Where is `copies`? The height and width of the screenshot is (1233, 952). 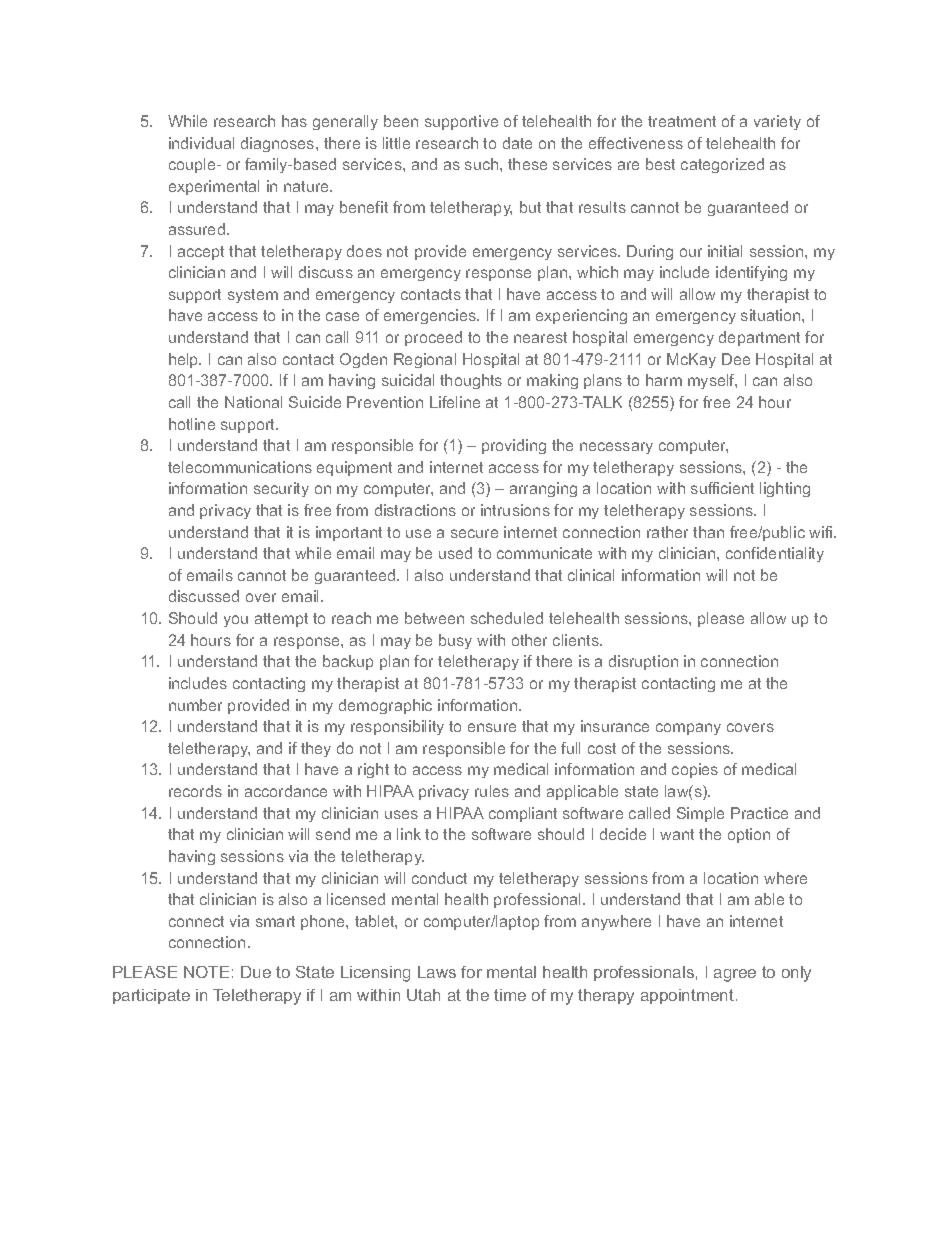 copies is located at coordinates (695, 770).
